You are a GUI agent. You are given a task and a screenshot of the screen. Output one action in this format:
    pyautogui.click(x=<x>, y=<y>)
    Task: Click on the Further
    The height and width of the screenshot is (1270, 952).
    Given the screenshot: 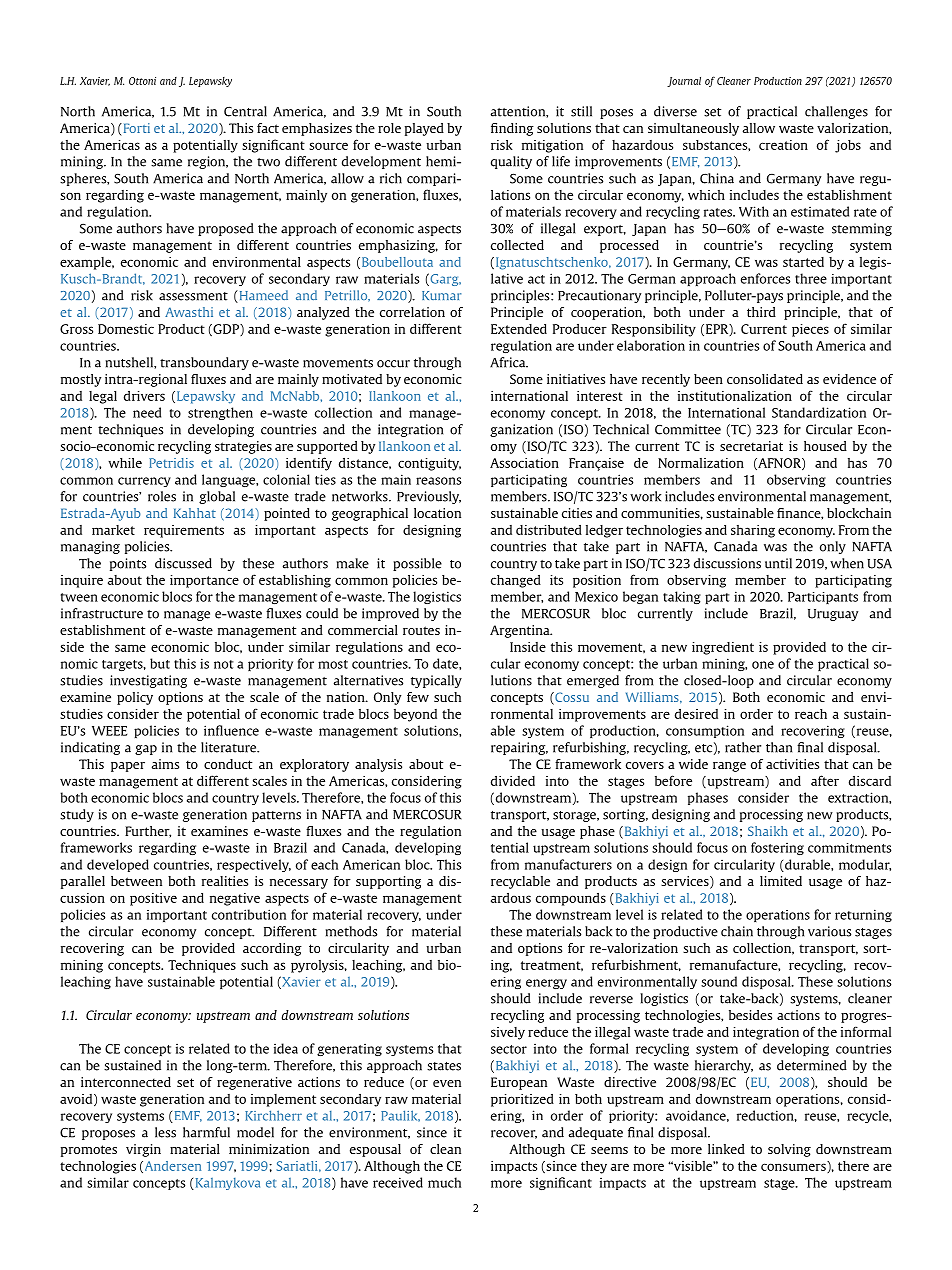 What is the action you would take?
    pyautogui.click(x=148, y=832)
